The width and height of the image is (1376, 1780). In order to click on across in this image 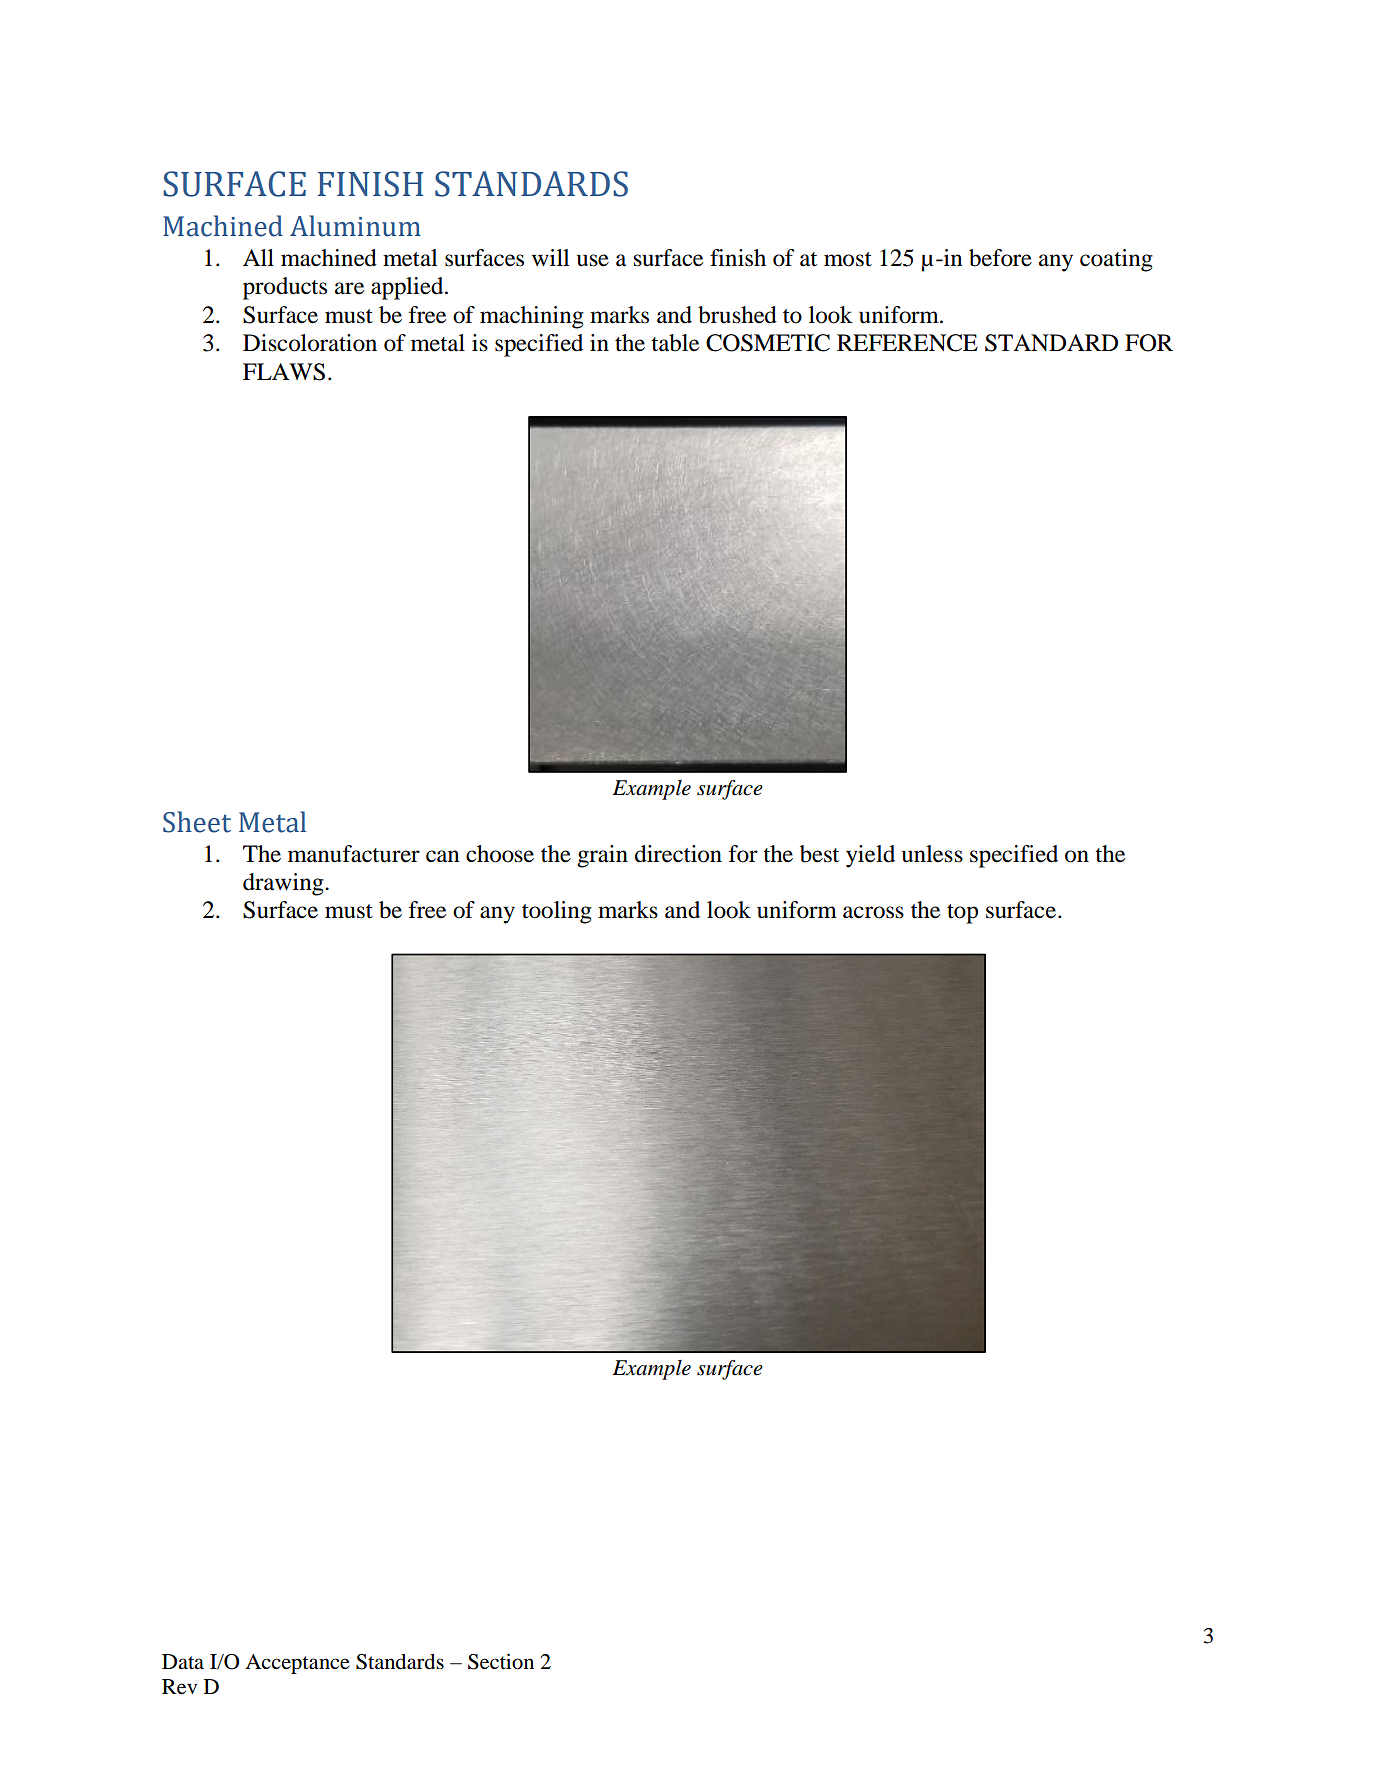, I will do `click(873, 912)`.
